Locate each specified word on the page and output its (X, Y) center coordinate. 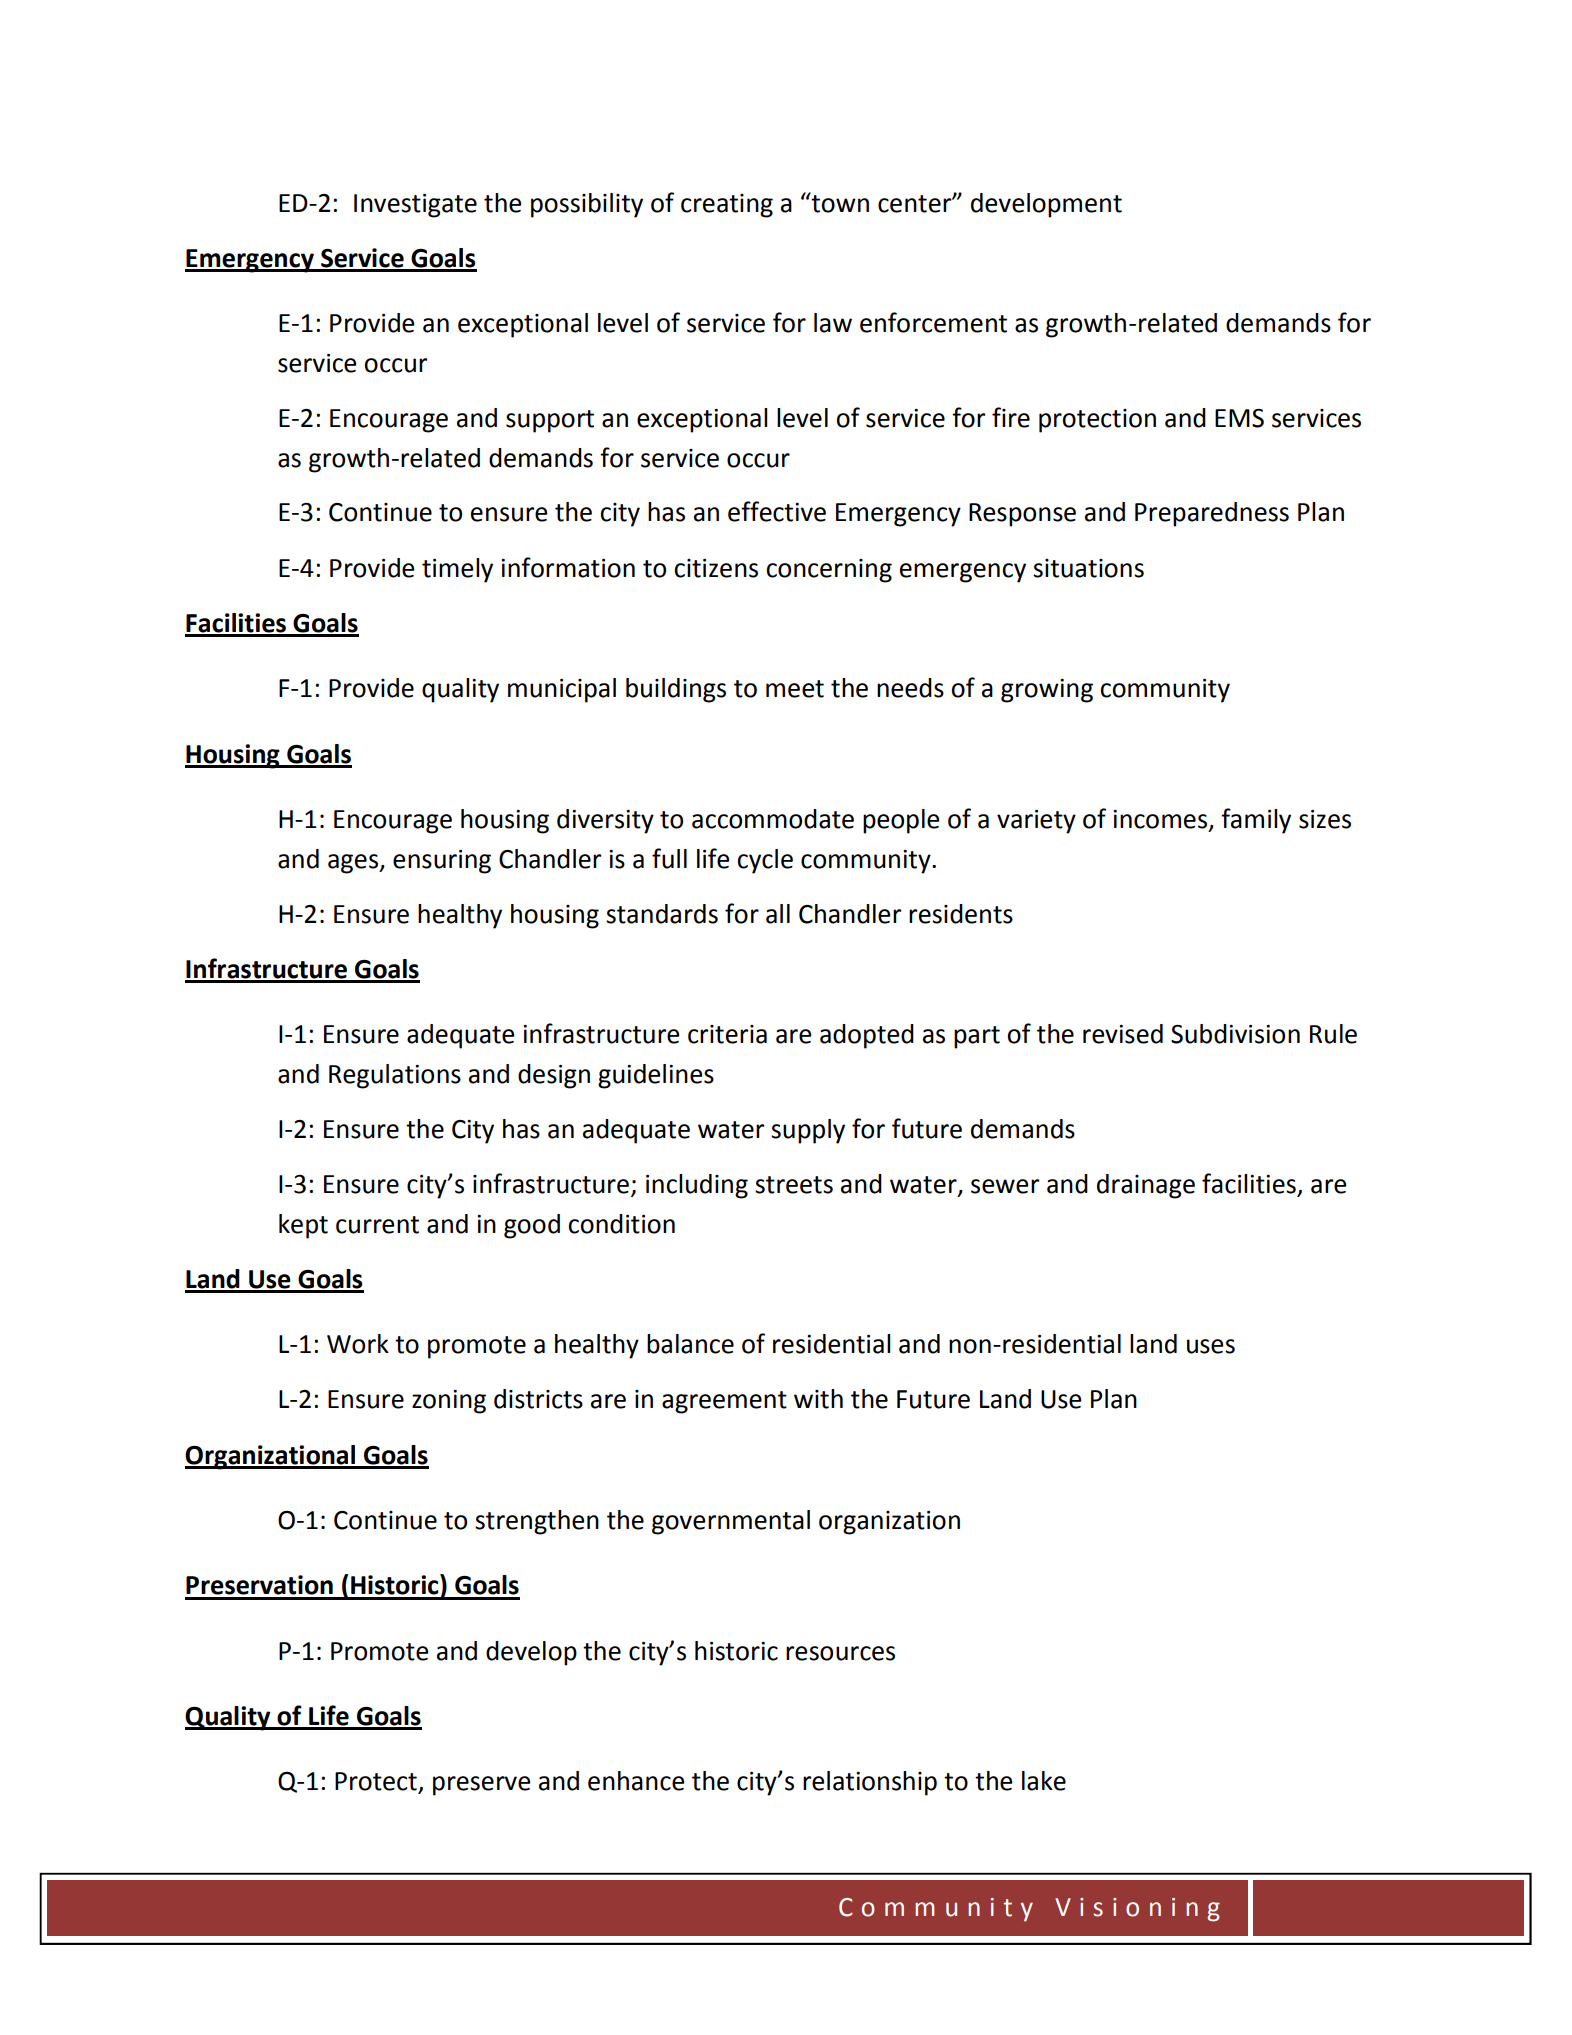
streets (794, 1185)
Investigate (415, 206)
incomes (1160, 819)
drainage (1146, 1186)
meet (795, 689)
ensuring (442, 862)
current (377, 1225)
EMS (1239, 418)
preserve (482, 1786)
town (839, 202)
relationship (870, 1783)
